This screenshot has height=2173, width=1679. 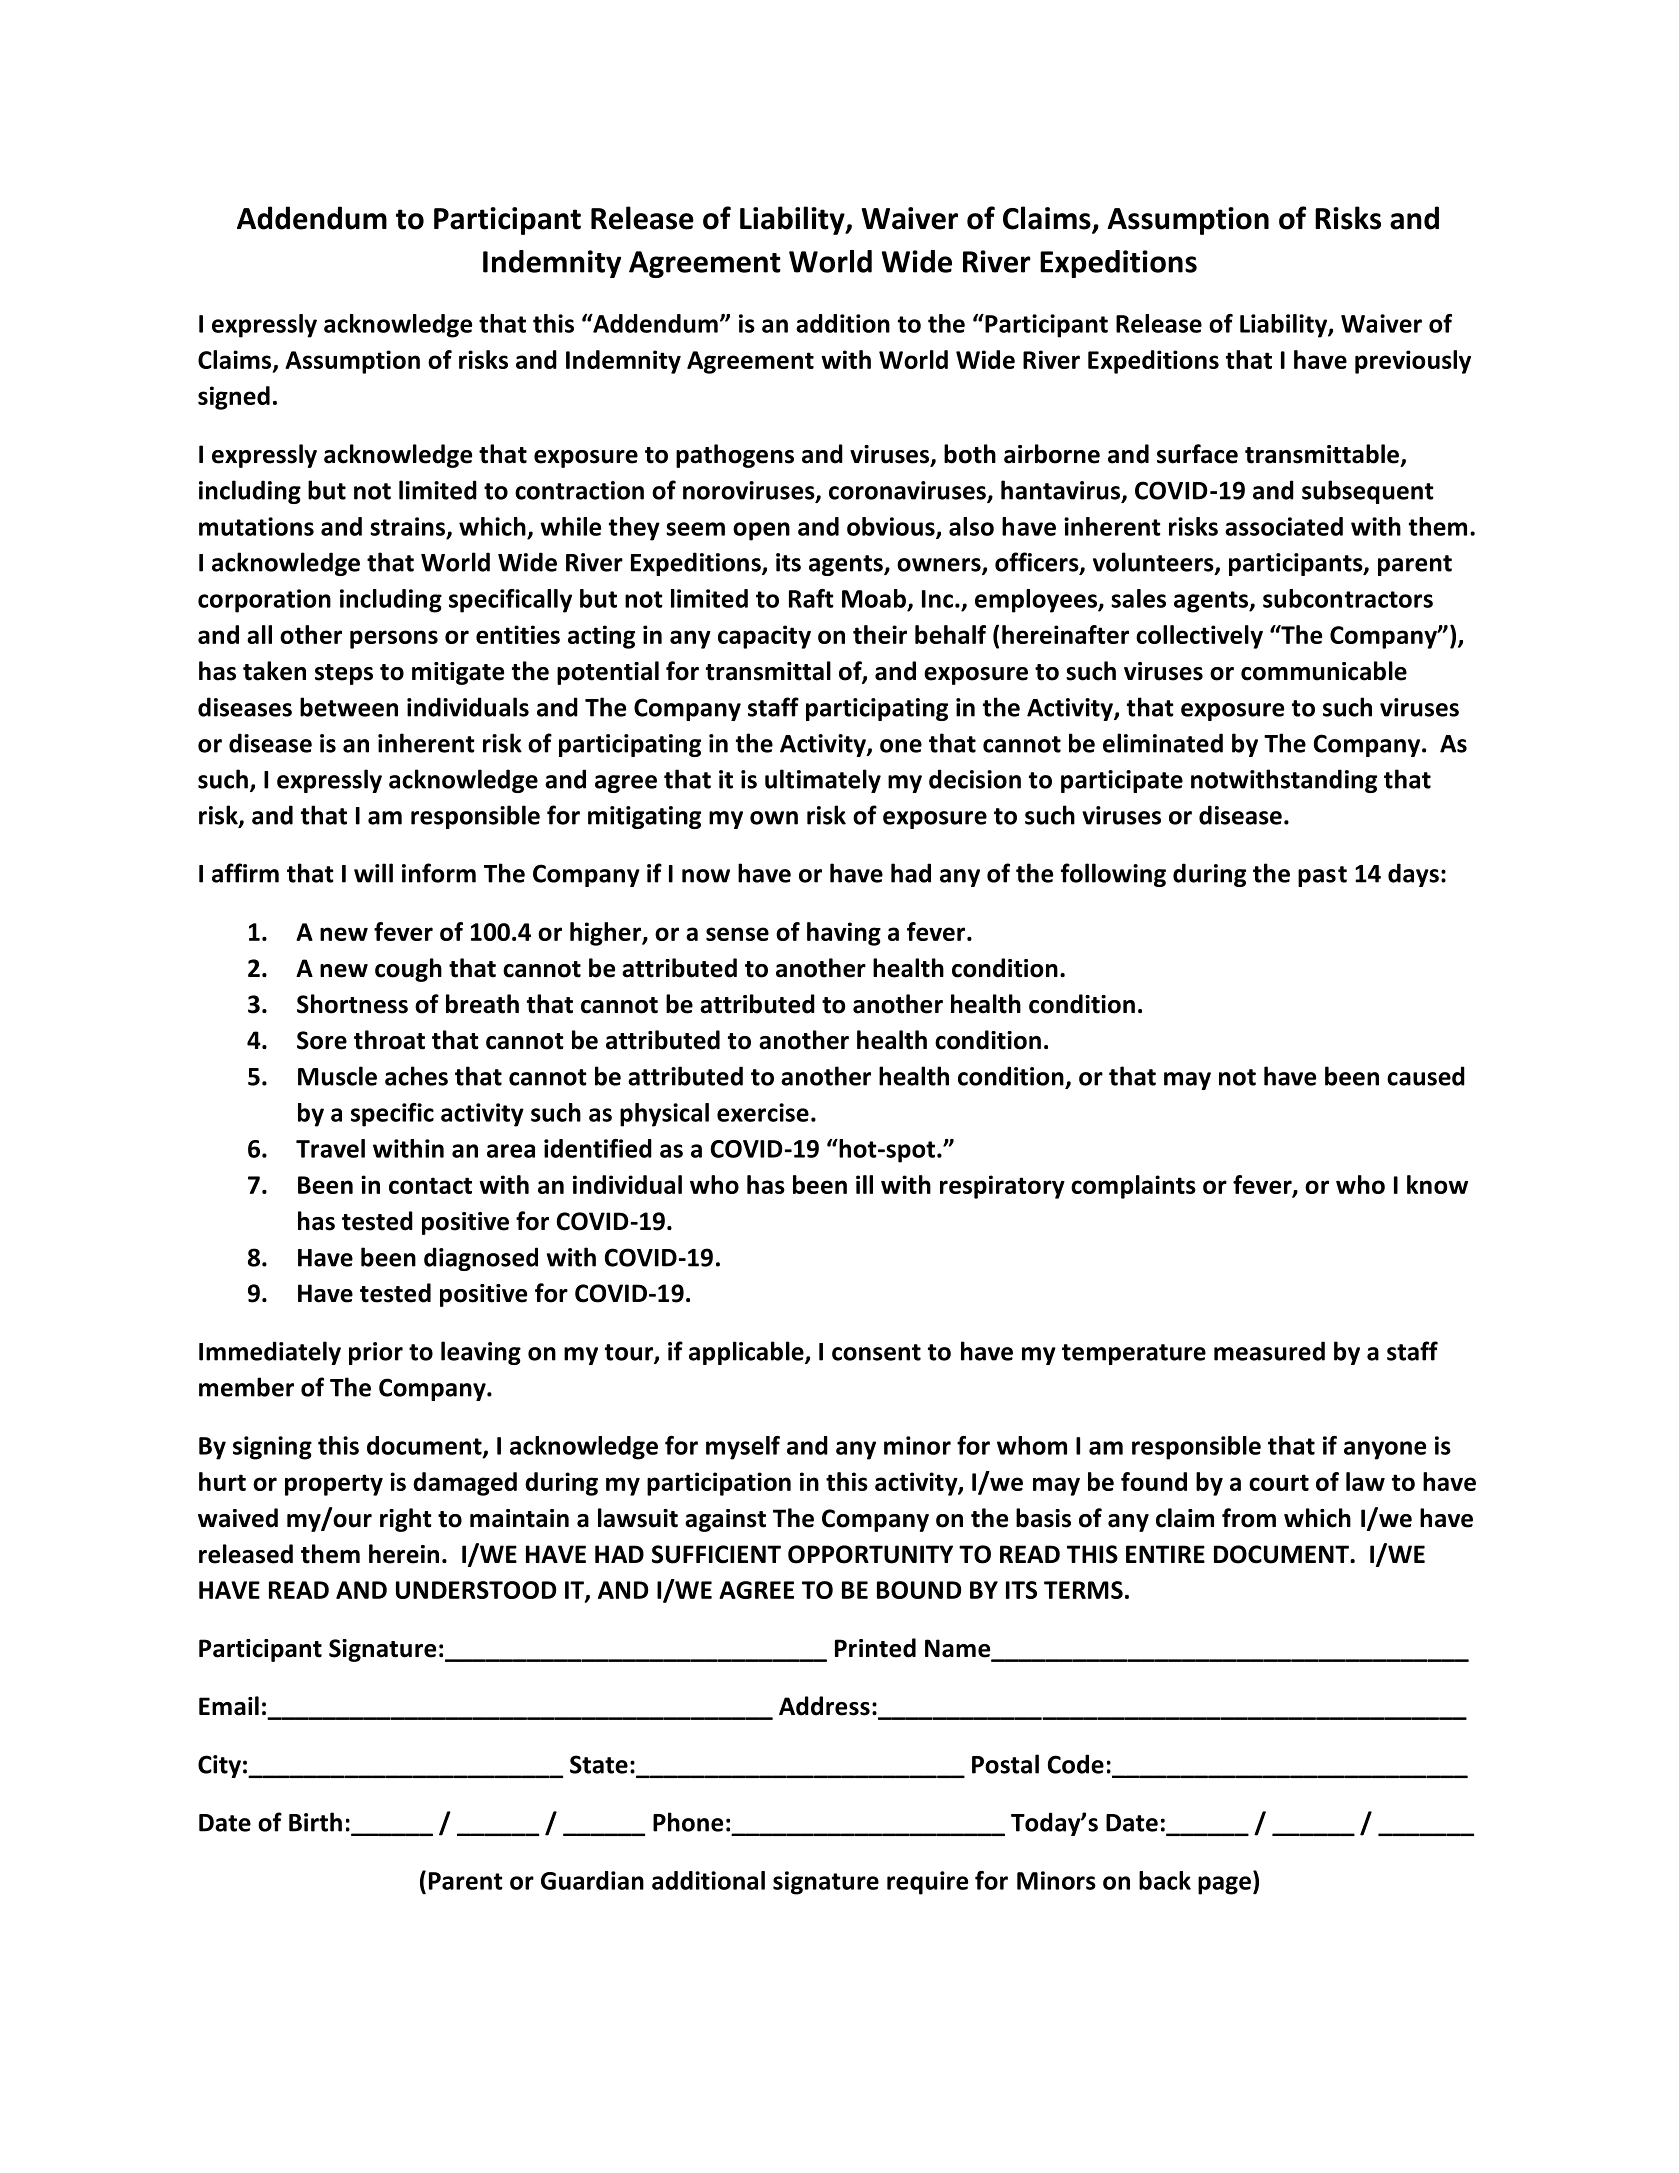 What do you see at coordinates (373, 873) in the screenshot?
I see `will` at bounding box center [373, 873].
